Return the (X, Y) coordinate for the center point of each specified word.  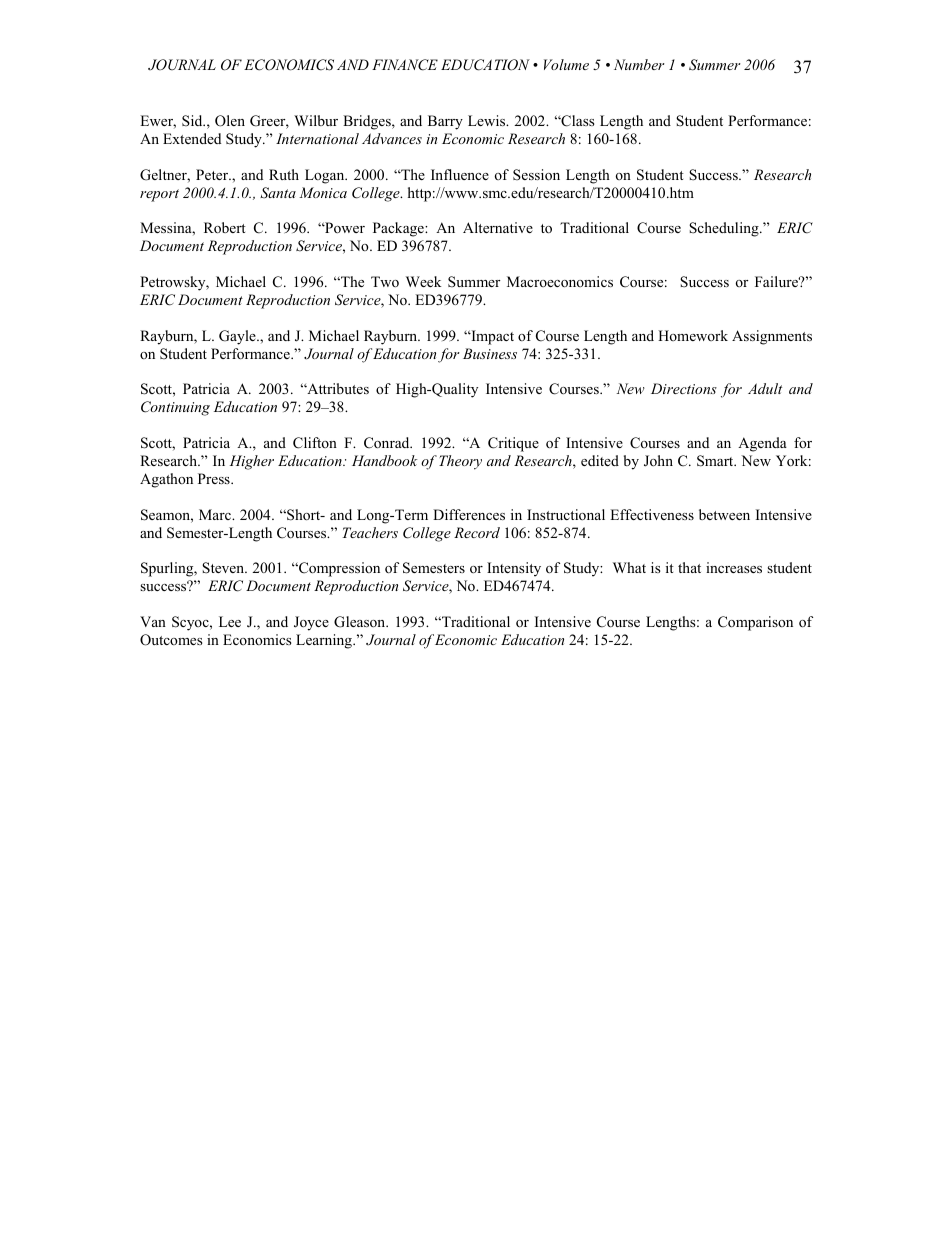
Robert (225, 227)
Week (424, 281)
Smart (716, 461)
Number (639, 64)
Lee (230, 621)
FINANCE (405, 65)
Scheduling (725, 229)
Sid (193, 121)
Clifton (315, 443)
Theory (460, 462)
